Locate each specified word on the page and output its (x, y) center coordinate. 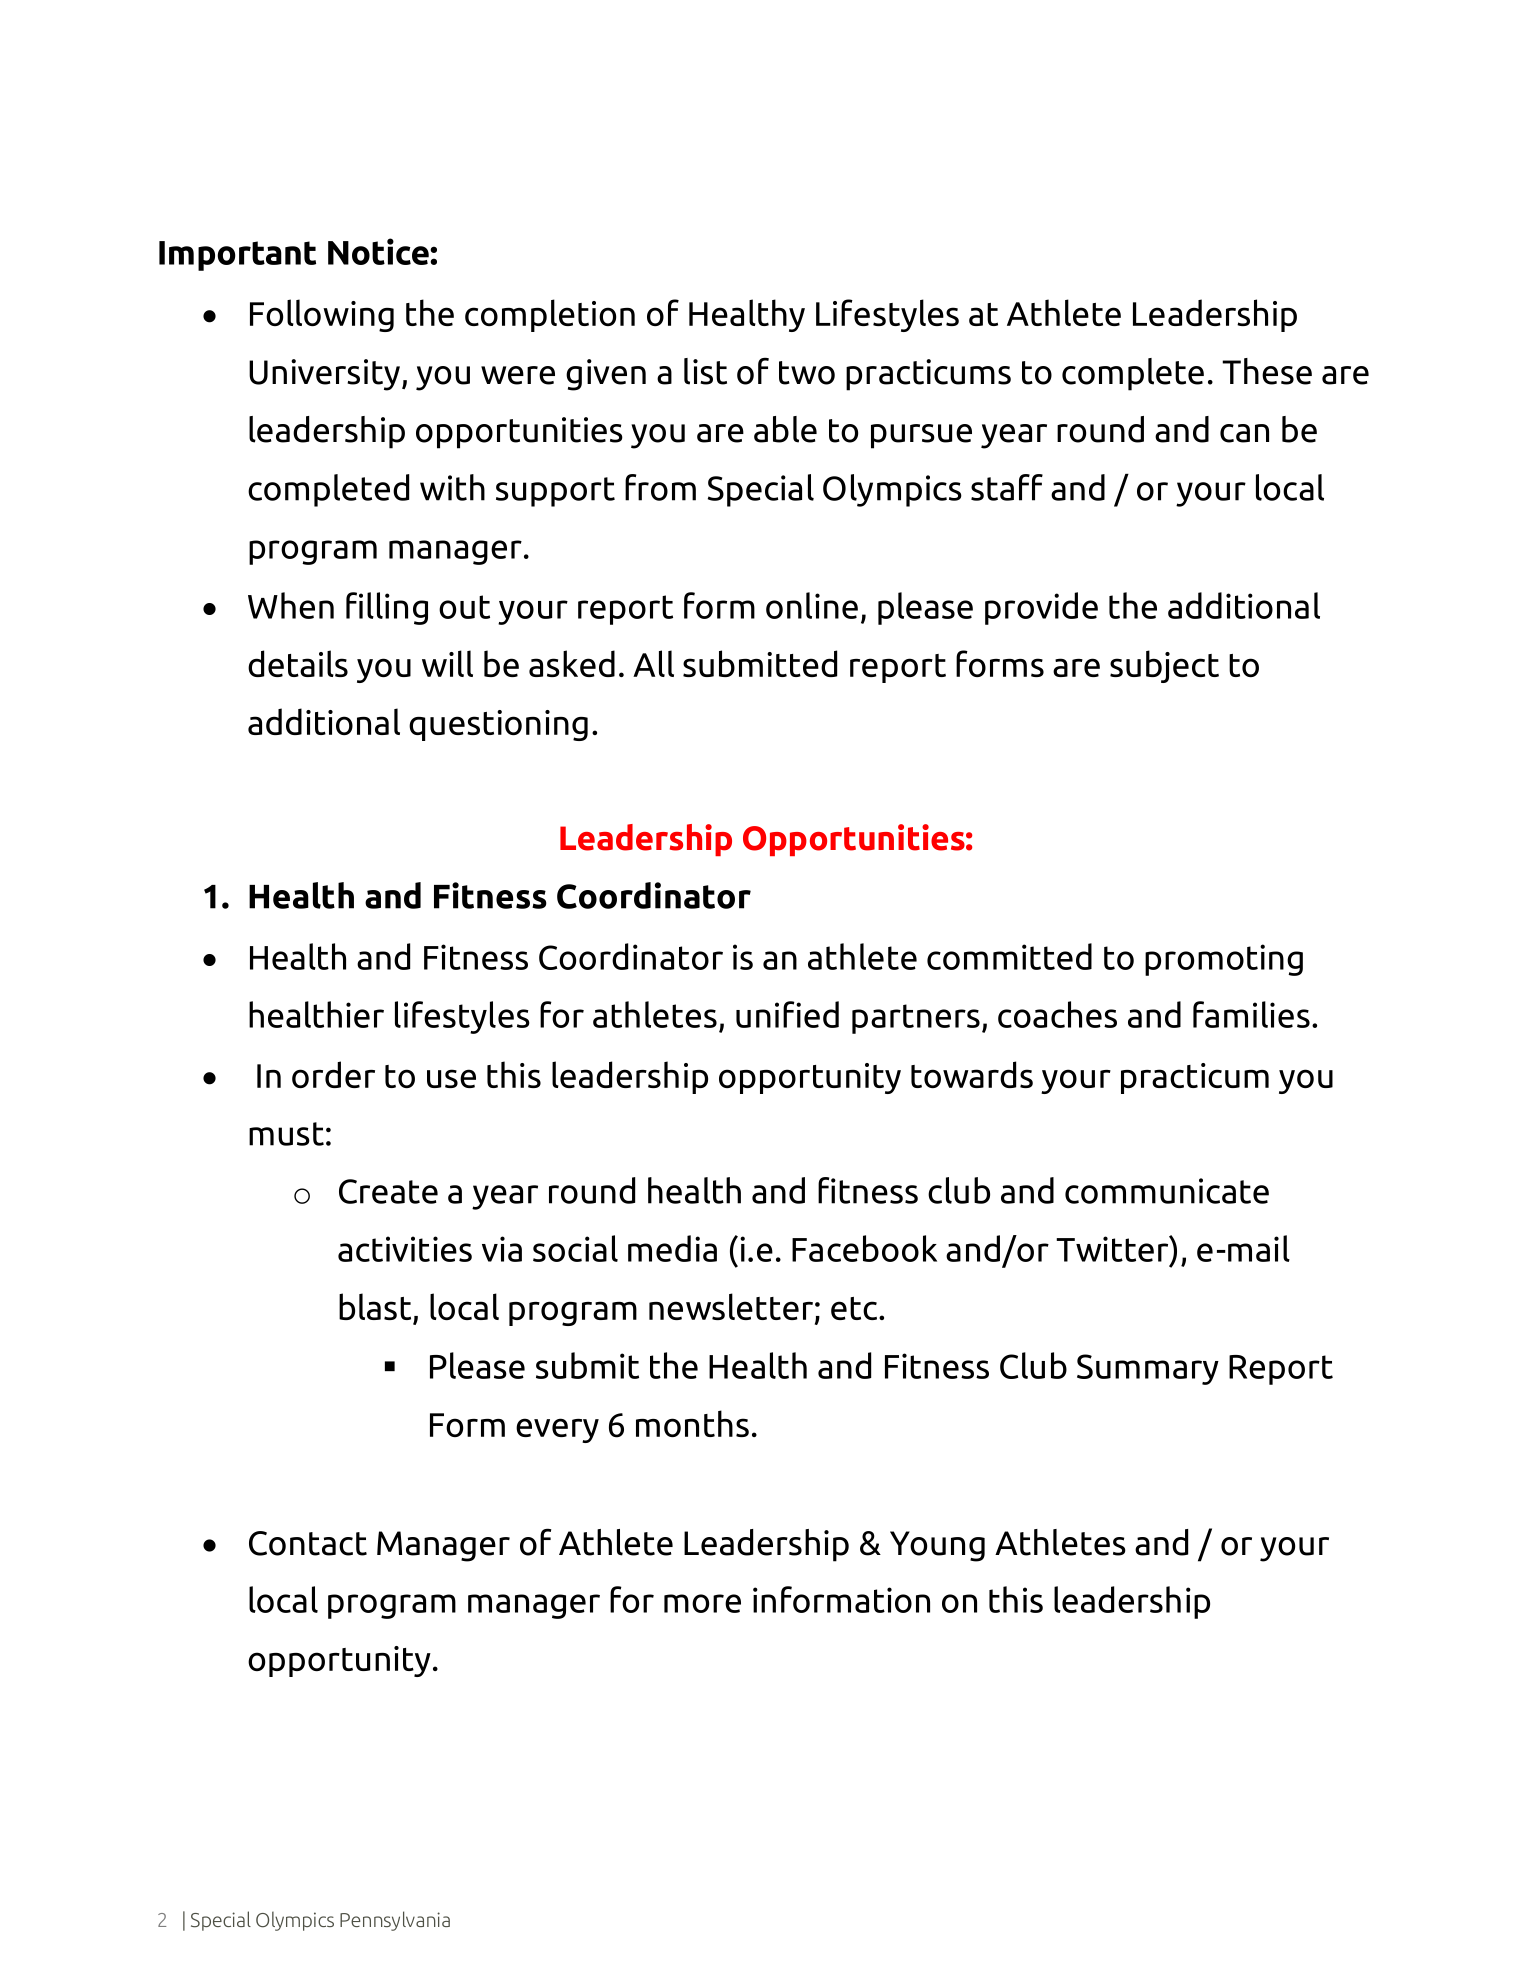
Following (322, 315)
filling (387, 608)
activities (405, 1249)
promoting (1224, 960)
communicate (1167, 1191)
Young (937, 1546)
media (672, 1248)
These (1267, 371)
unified (787, 1014)
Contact (308, 1543)
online (812, 605)
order (333, 1074)
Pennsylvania (395, 1921)
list (705, 371)
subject (1164, 666)
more (702, 1603)
